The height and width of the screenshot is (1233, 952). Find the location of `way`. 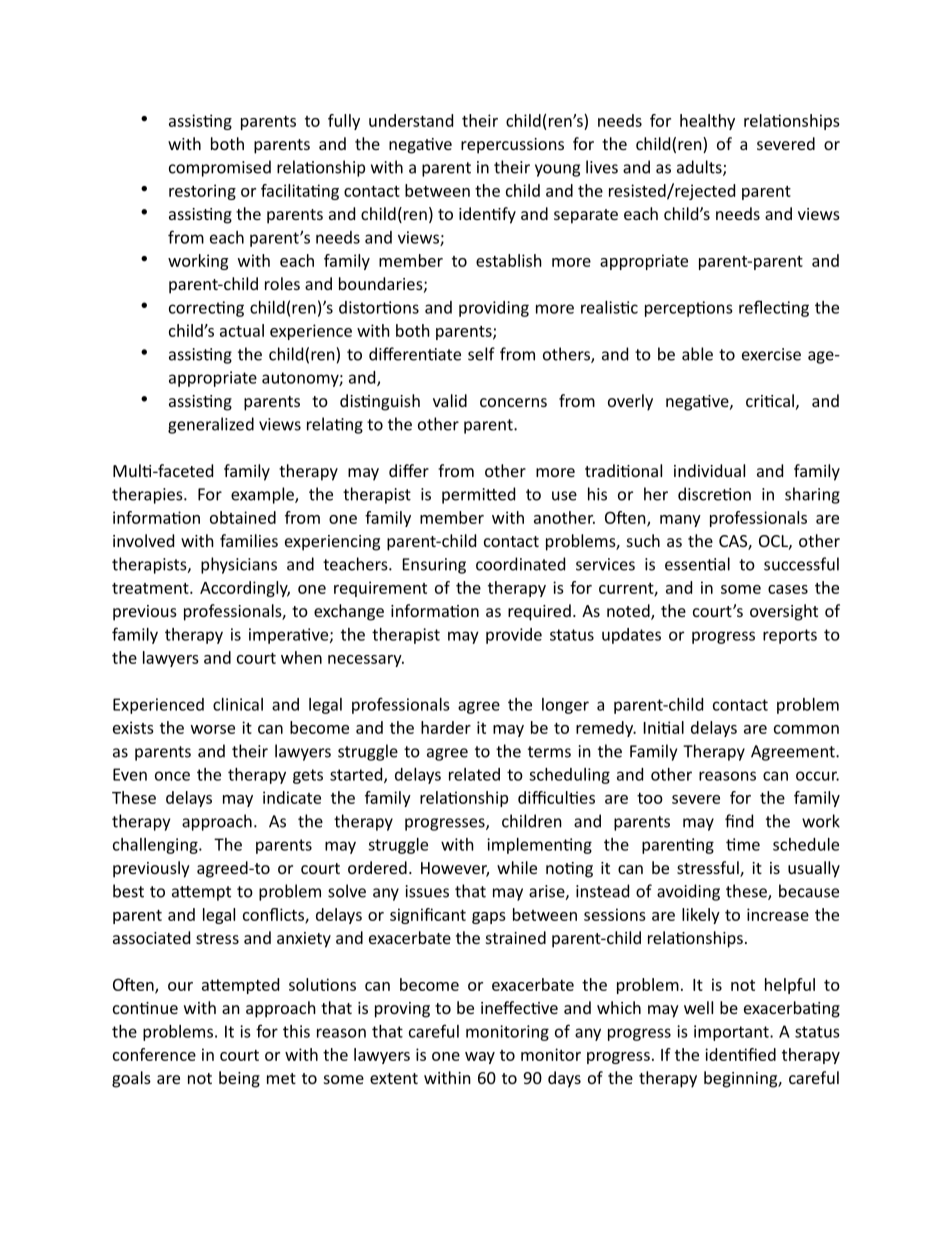

way is located at coordinates (480, 1058).
